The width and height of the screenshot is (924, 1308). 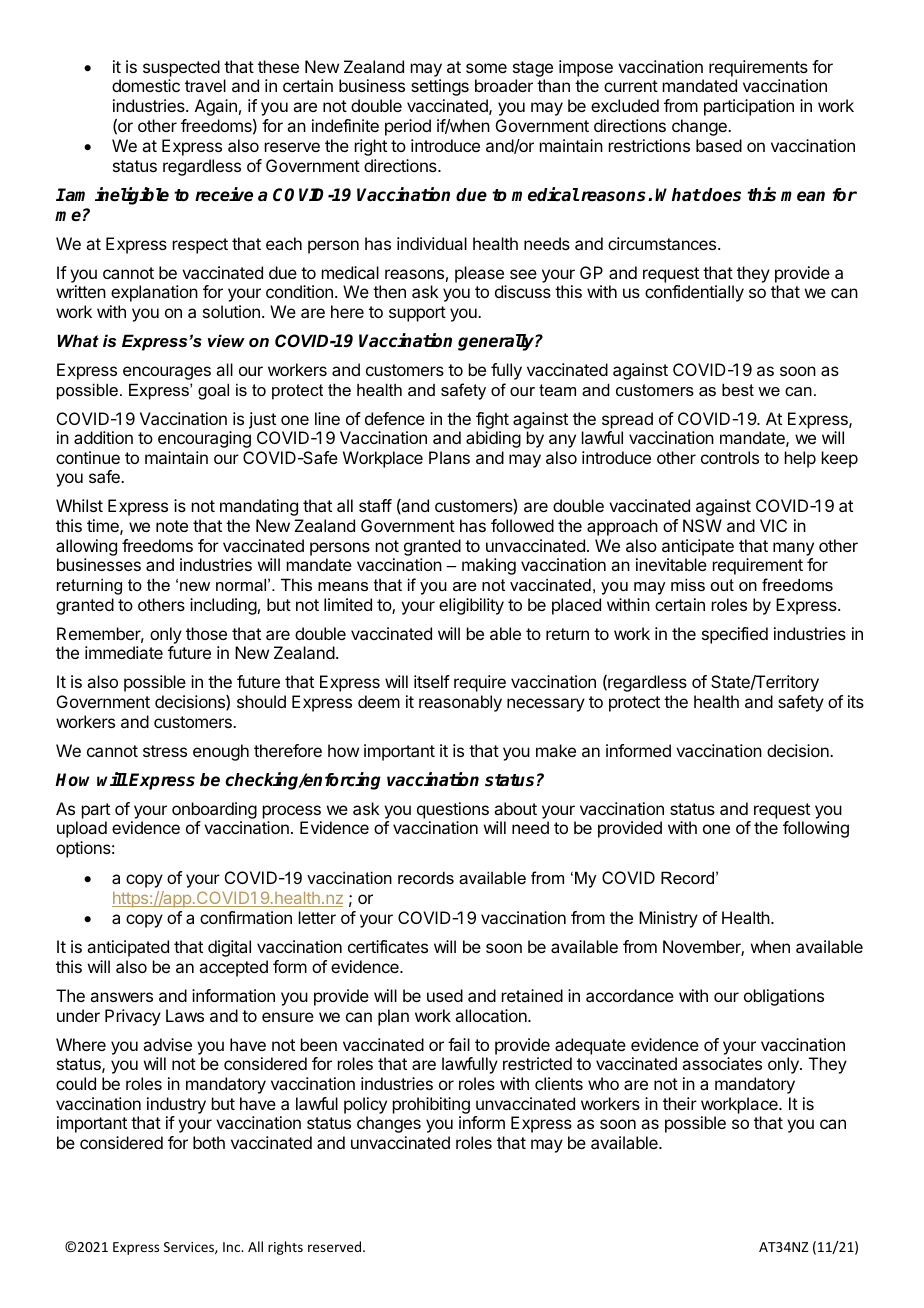 What do you see at coordinates (471, 606) in the screenshot?
I see `eligibility` at bounding box center [471, 606].
